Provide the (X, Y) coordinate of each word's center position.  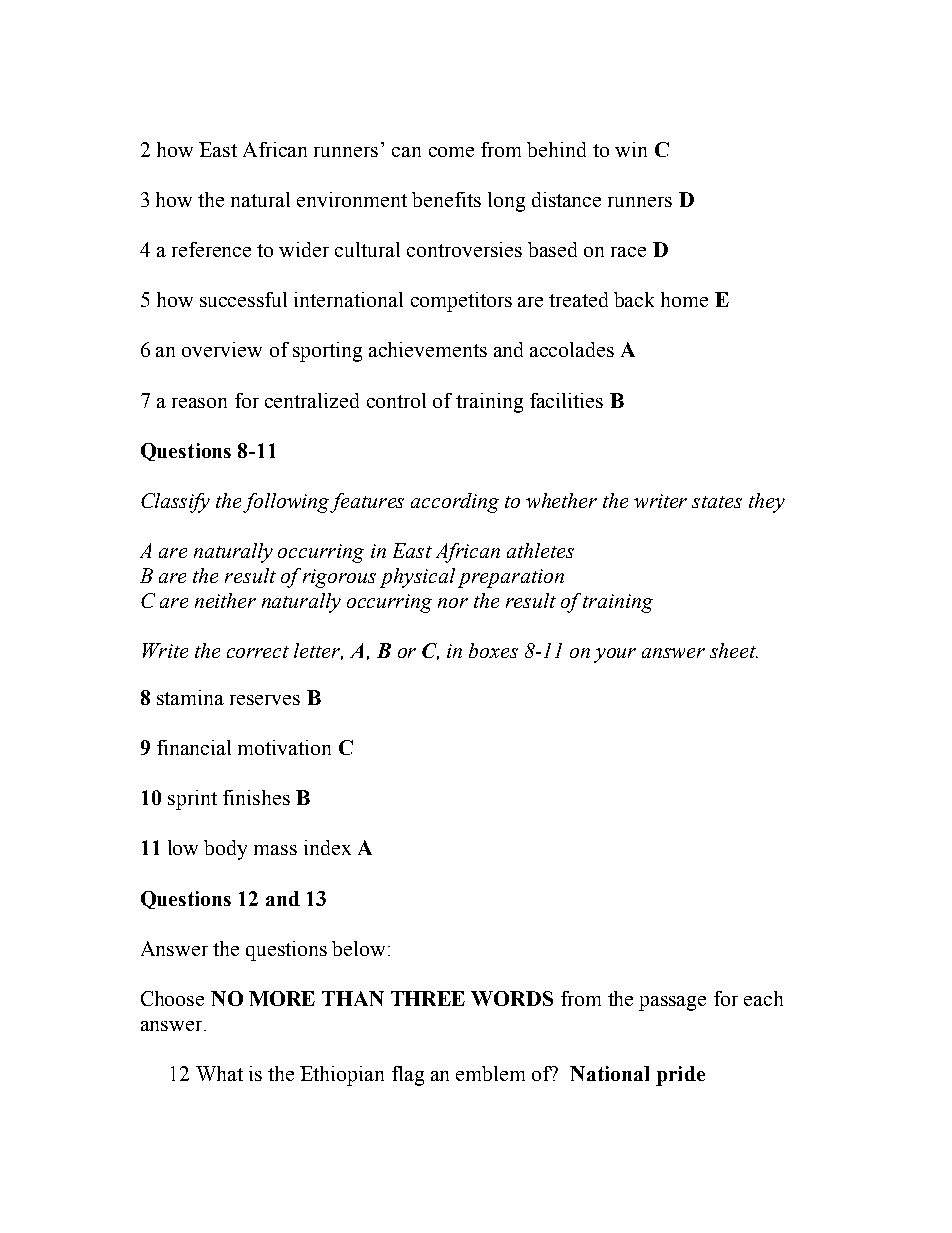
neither (225, 600)
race (628, 252)
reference (211, 249)
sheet (734, 650)
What (219, 1073)
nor (453, 603)
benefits (446, 199)
